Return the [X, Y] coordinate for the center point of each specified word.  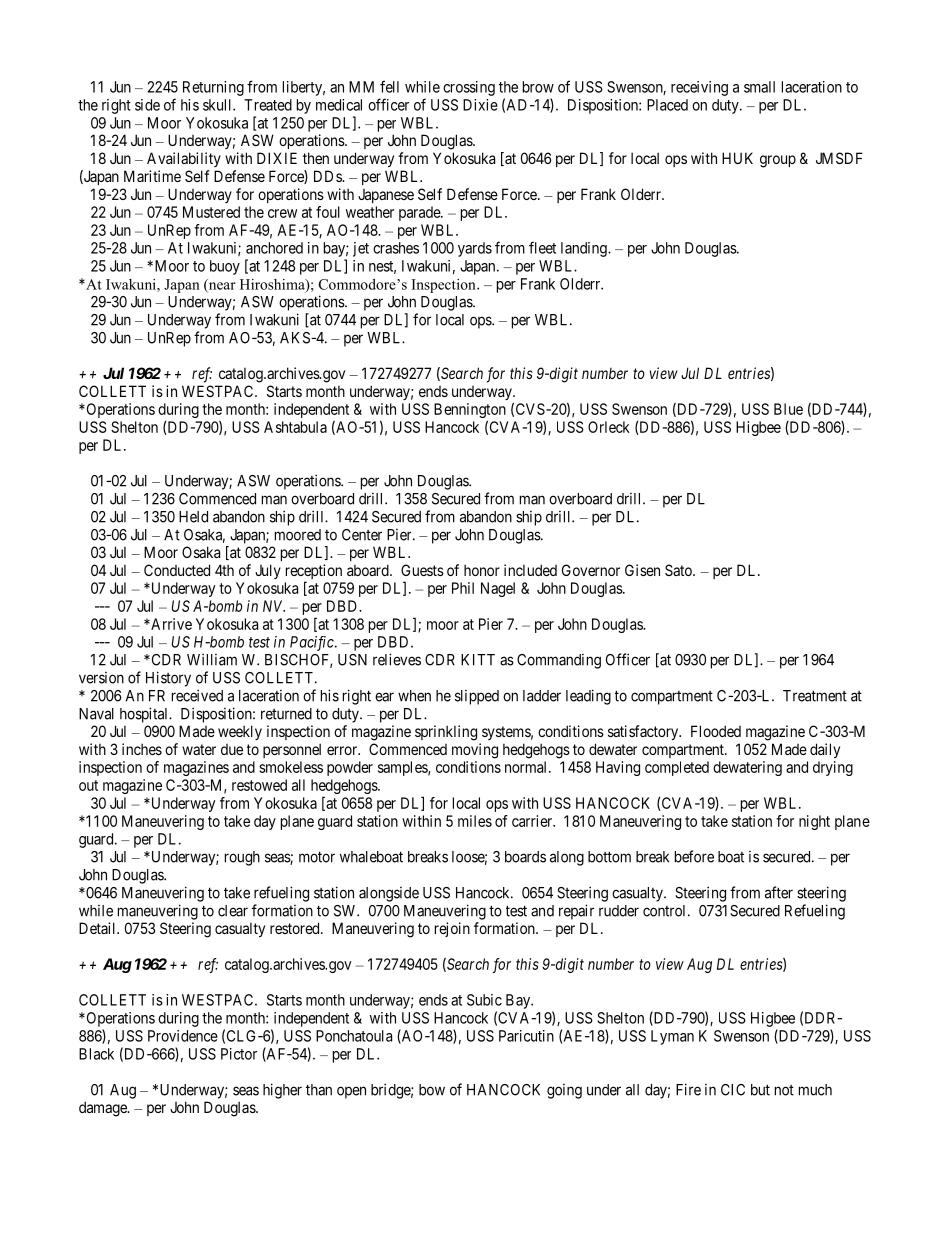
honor [482, 570]
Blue [788, 409]
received [197, 695]
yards [475, 249]
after [779, 892]
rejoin [452, 929]
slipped [477, 697]
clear [233, 911]
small [759, 87]
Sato [679, 570]
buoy [225, 267]
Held [193, 517]
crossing [469, 88]
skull [218, 105]
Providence [183, 1036]
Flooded [716, 731]
